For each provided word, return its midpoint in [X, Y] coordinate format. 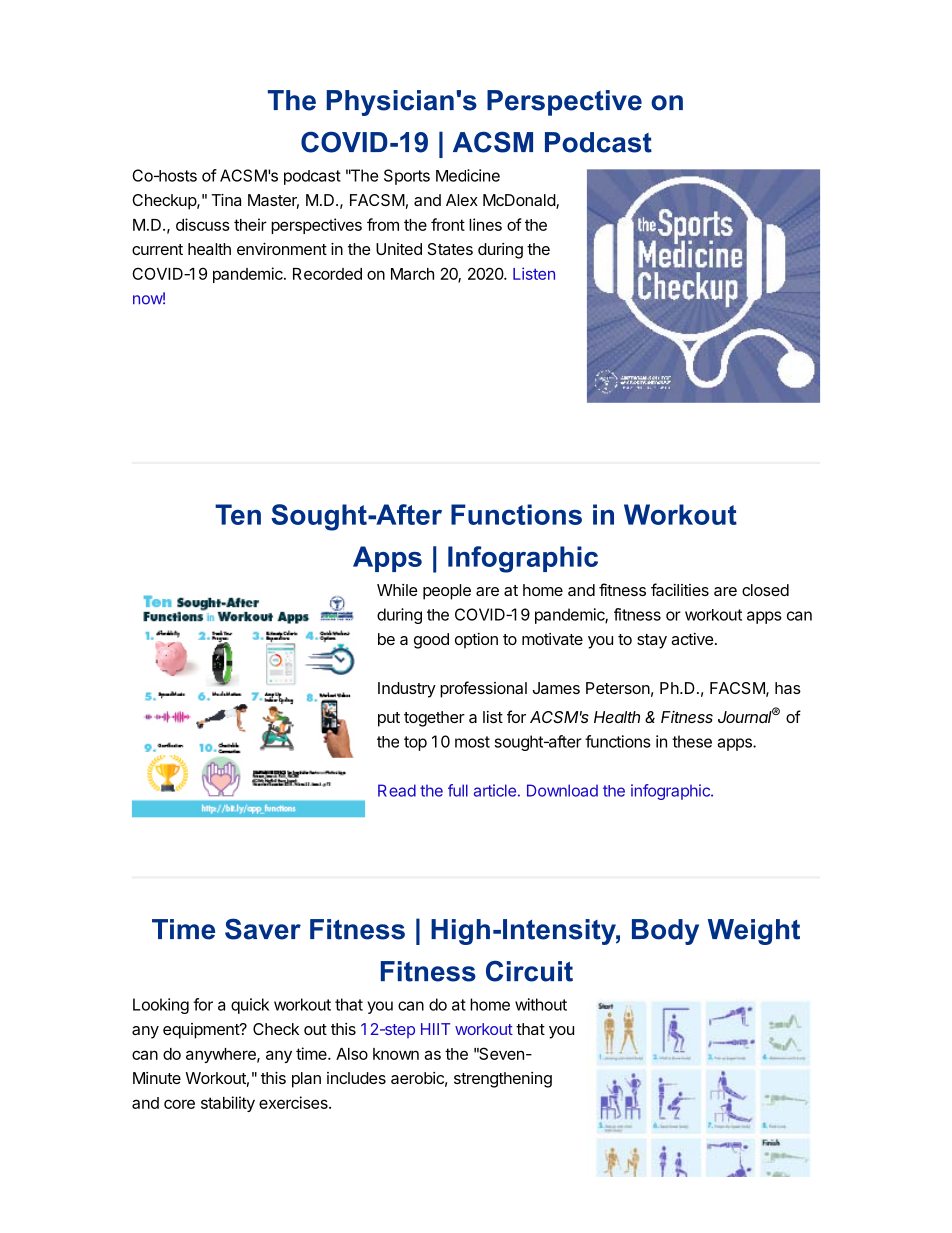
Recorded [327, 274]
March [412, 274]
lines [485, 224]
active [692, 639]
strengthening [503, 1080]
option [476, 641]
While [397, 590]
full [458, 790]
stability [228, 1104]
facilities [680, 589]
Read [397, 790]
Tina [226, 200]
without [541, 1004]
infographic [671, 792]
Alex [462, 200]
